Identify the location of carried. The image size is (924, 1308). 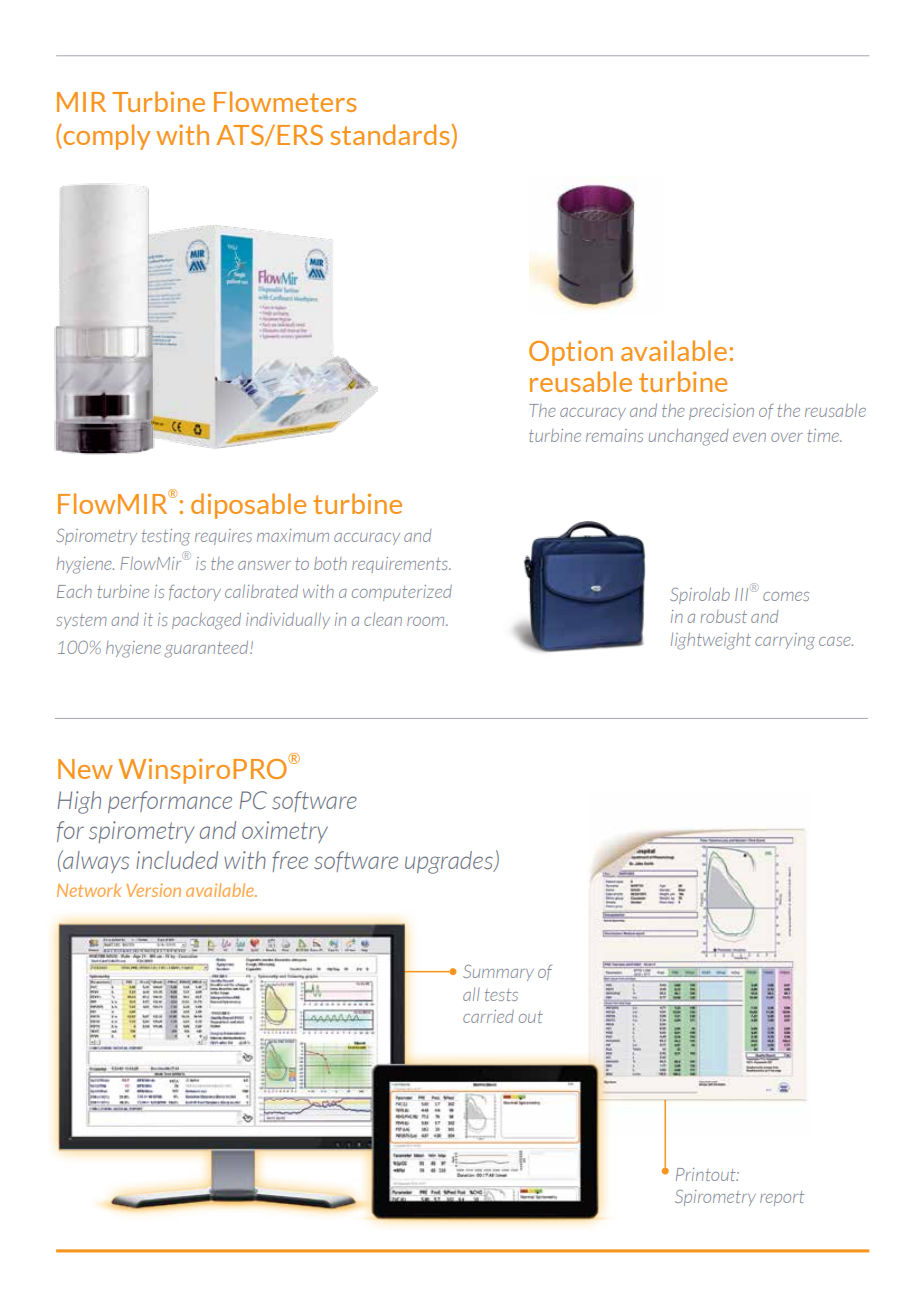
(488, 1016).
